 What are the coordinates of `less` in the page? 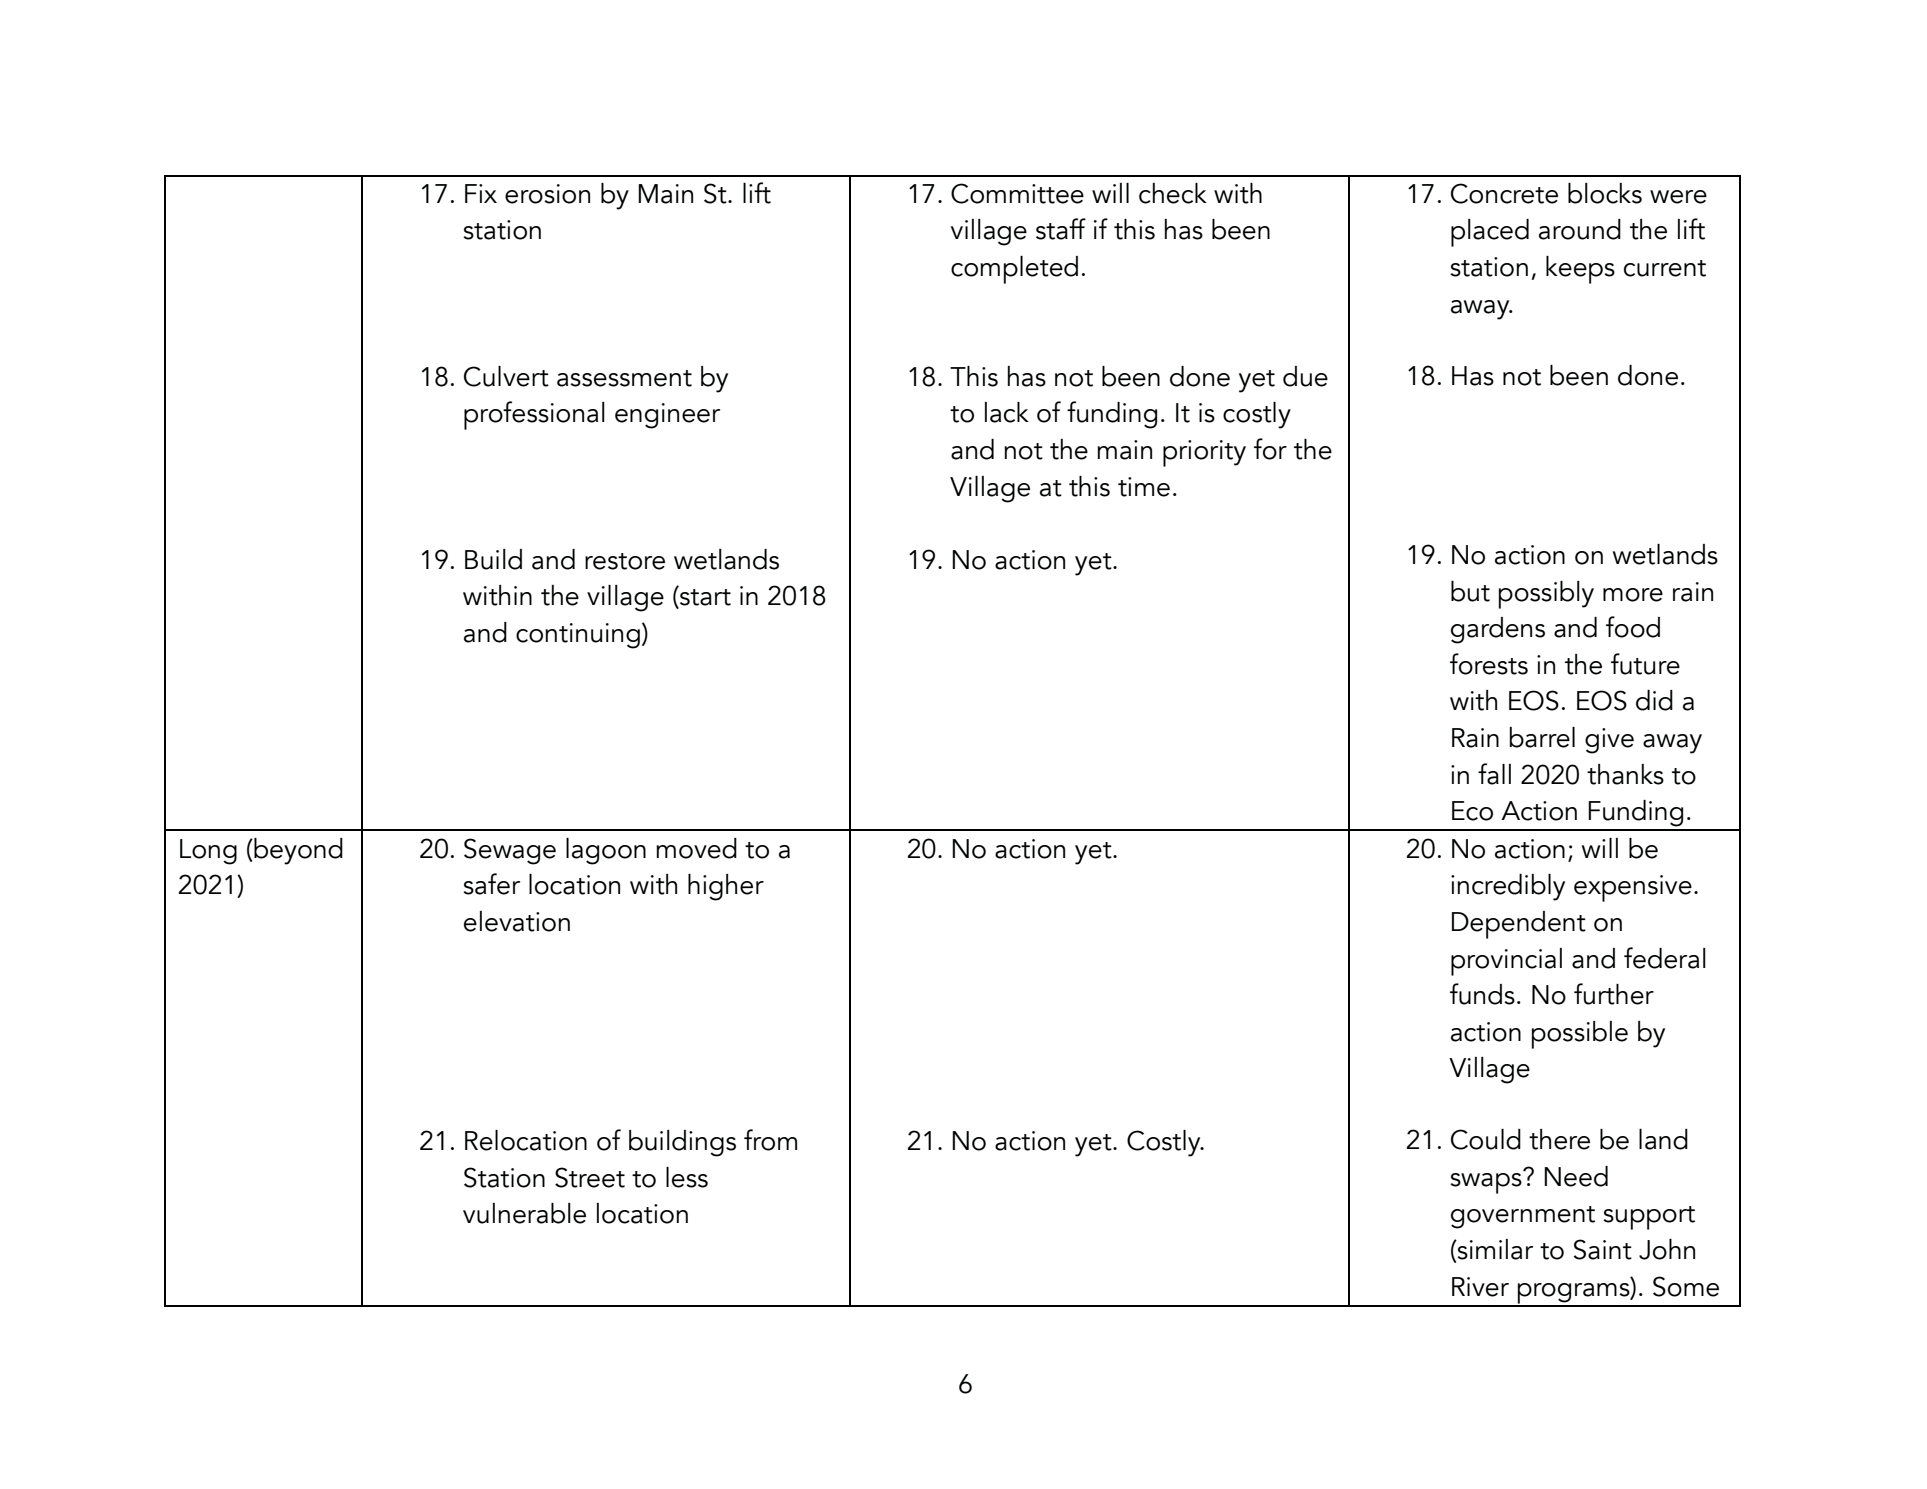 It's located at (687, 1177).
